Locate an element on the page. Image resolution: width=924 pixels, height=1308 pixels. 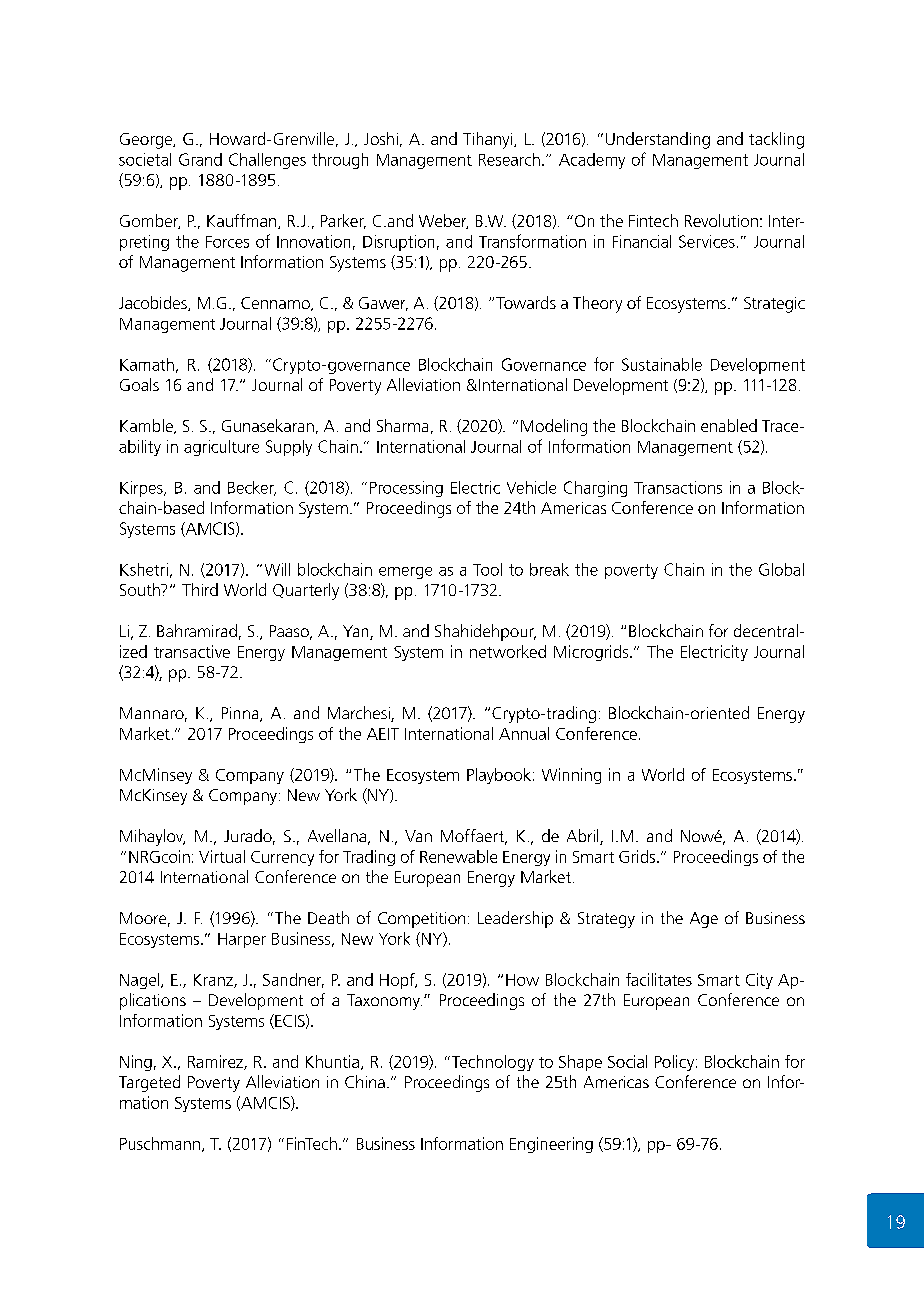
Becker is located at coordinates (252, 488).
